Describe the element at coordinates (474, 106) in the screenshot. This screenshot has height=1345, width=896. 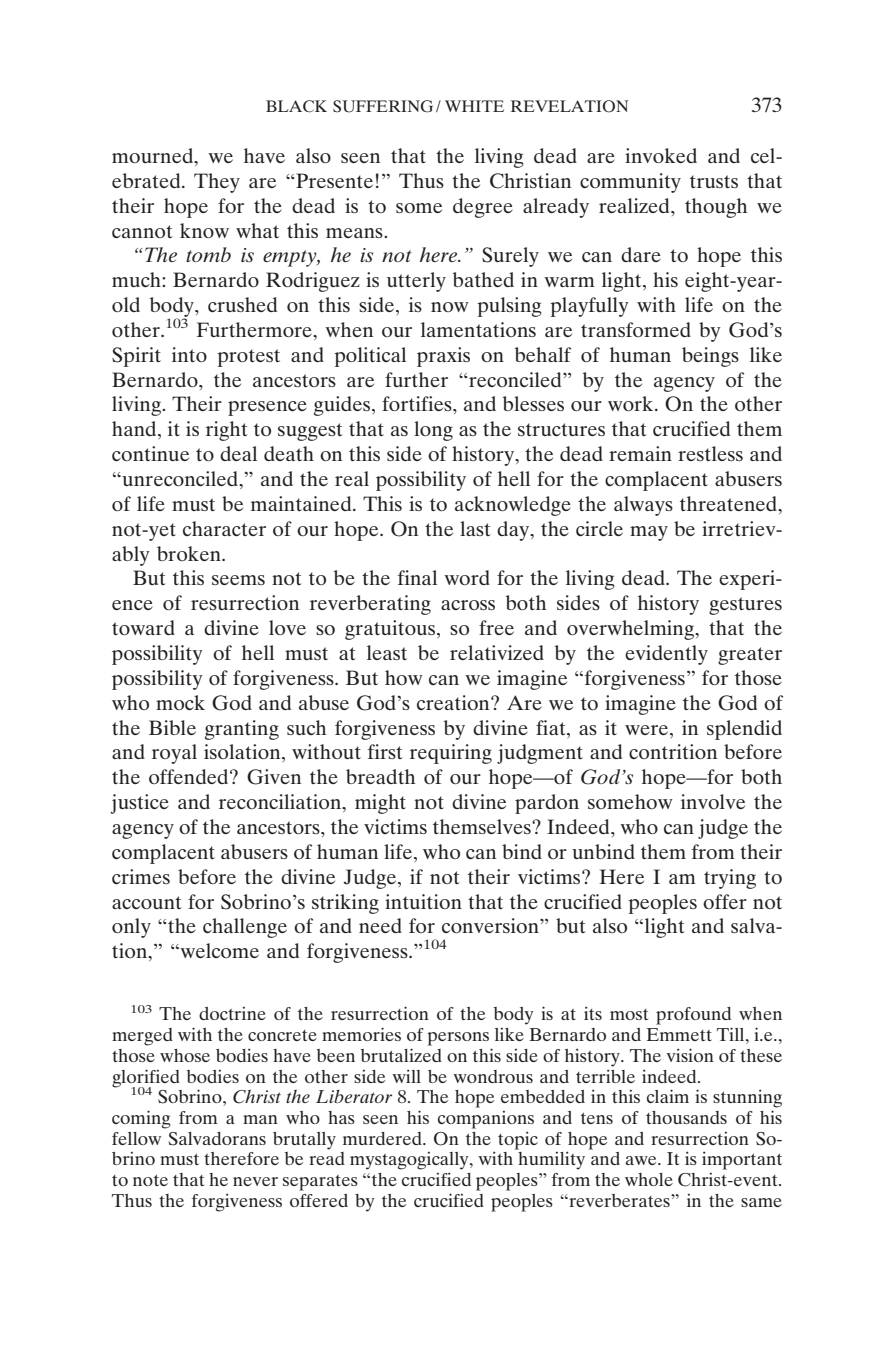
I see `WHITE` at that location.
